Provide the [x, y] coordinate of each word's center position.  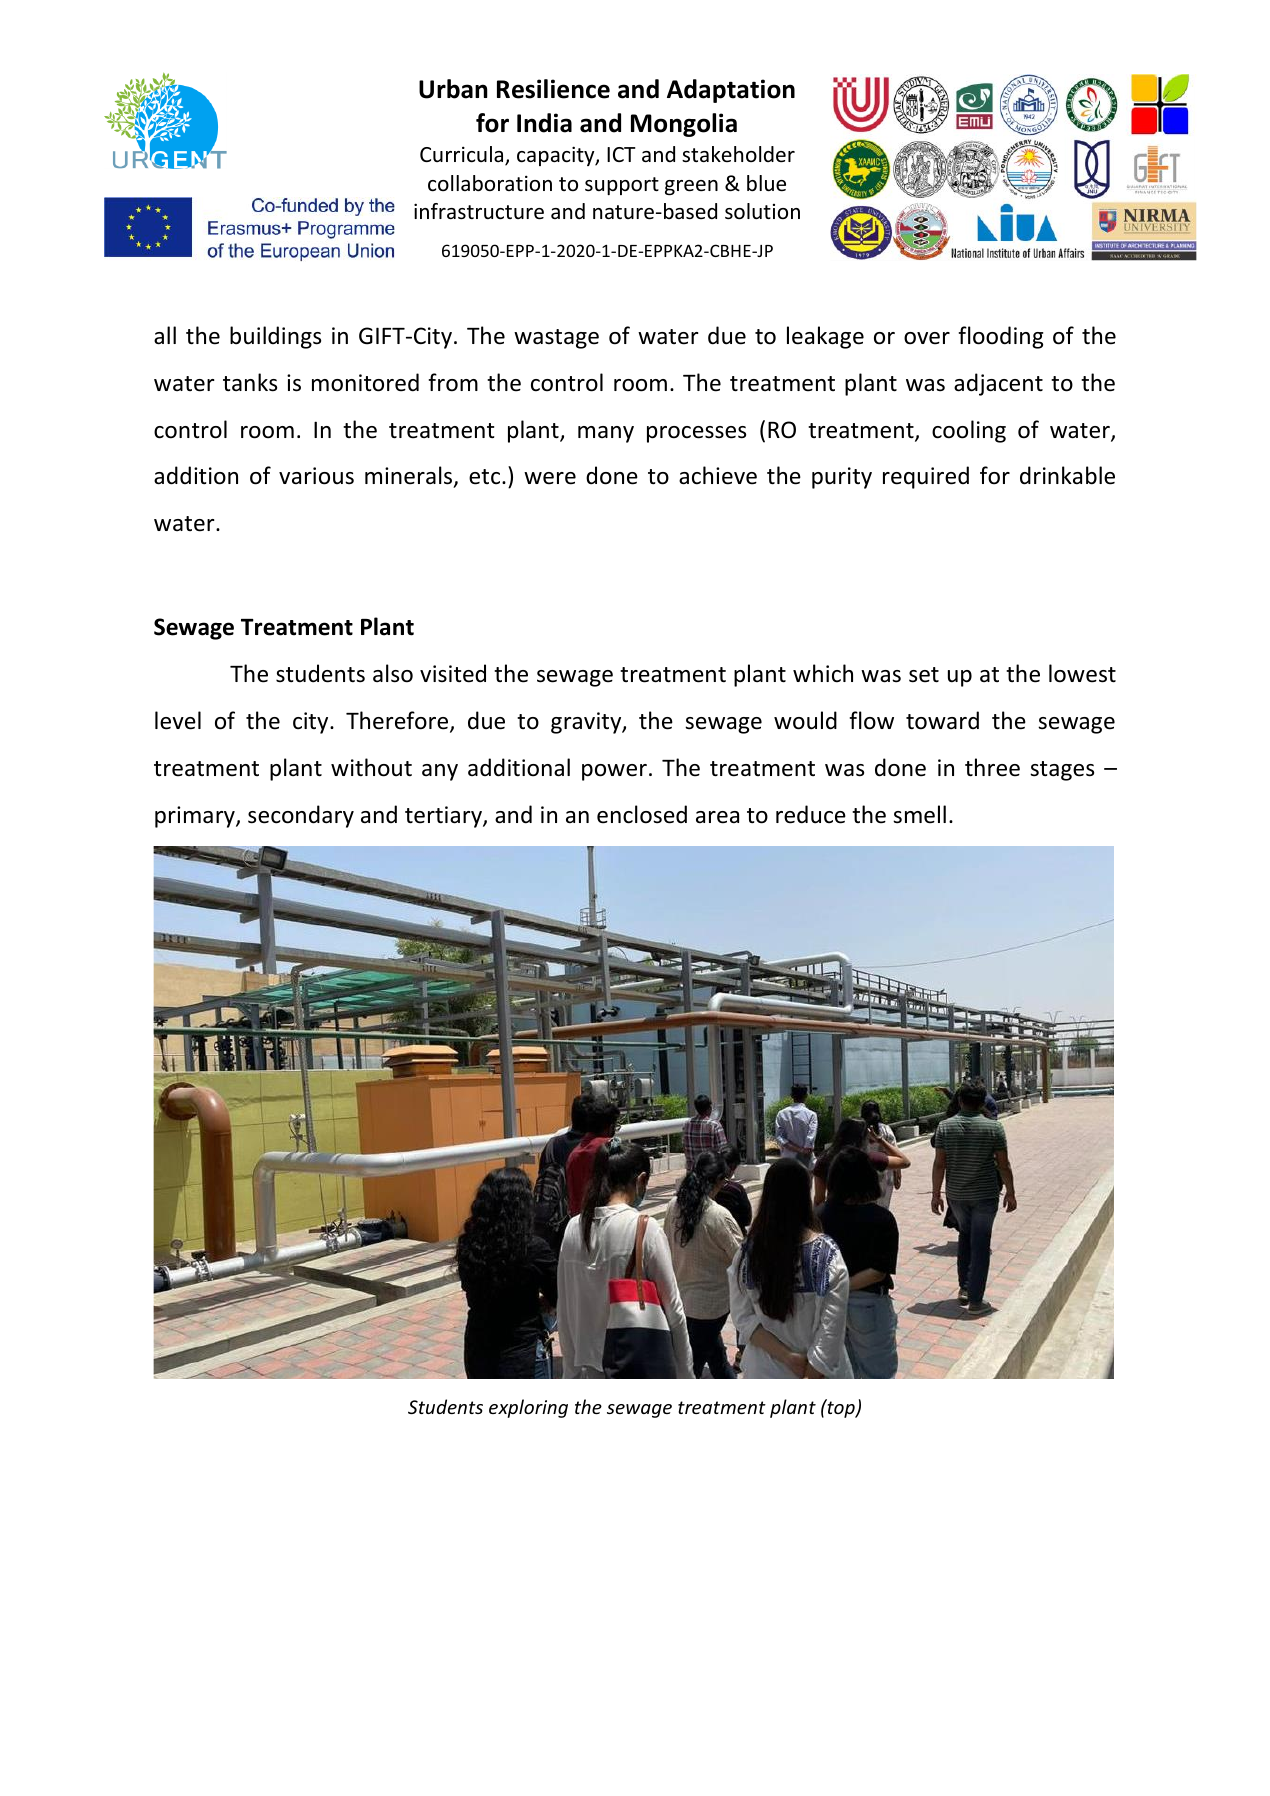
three [992, 767]
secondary [301, 816]
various [316, 476]
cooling [969, 431]
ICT [621, 154]
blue [766, 183]
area [717, 817]
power [614, 772]
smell [919, 814]
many [606, 434]
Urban [453, 89]
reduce [811, 814]
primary [196, 817]
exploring [528, 1408]
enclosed [642, 814]
